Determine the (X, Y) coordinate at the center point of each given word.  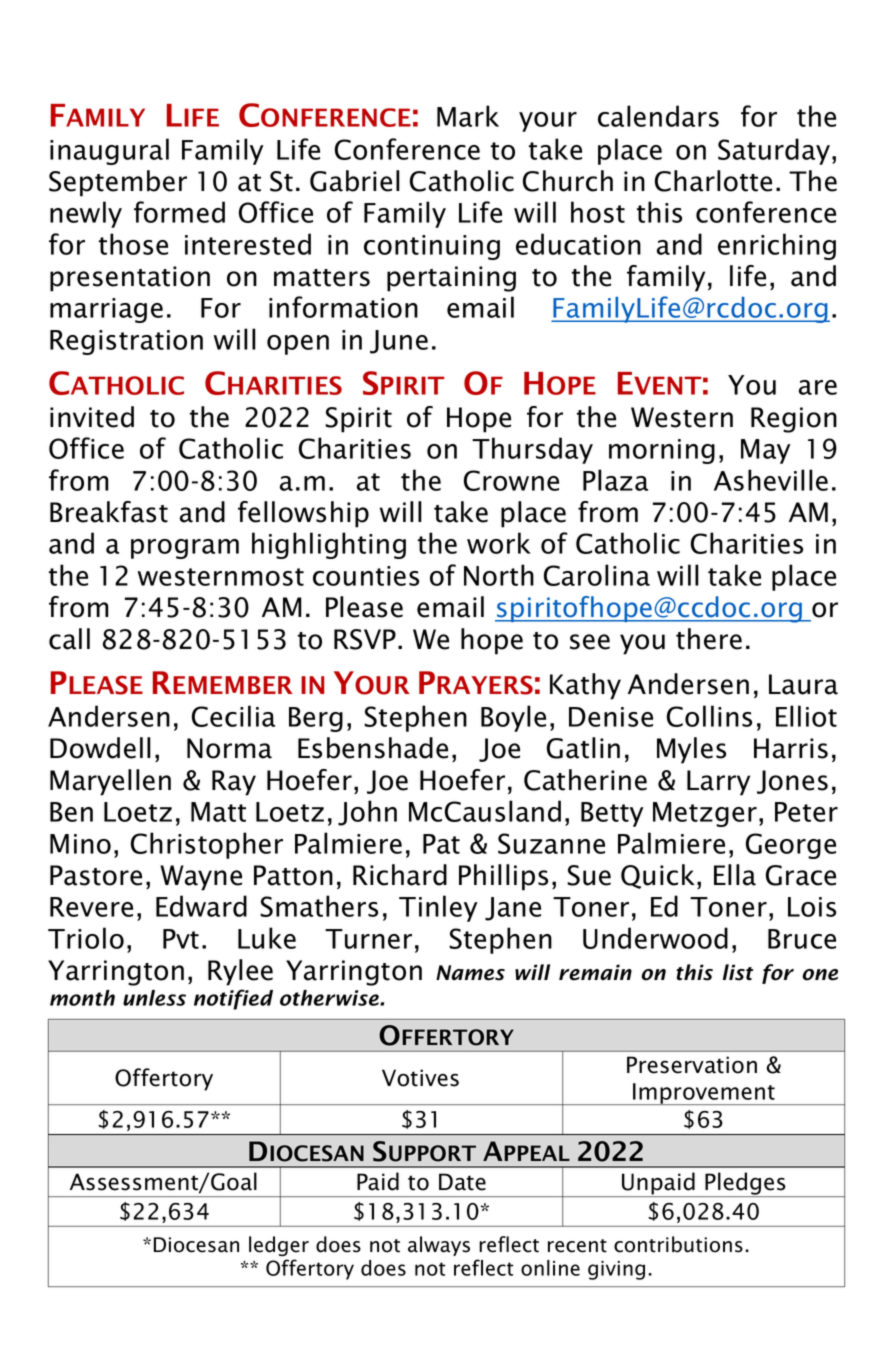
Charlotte (713, 181)
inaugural (109, 151)
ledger (279, 1246)
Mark (468, 116)
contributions (678, 1244)
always (439, 1246)
